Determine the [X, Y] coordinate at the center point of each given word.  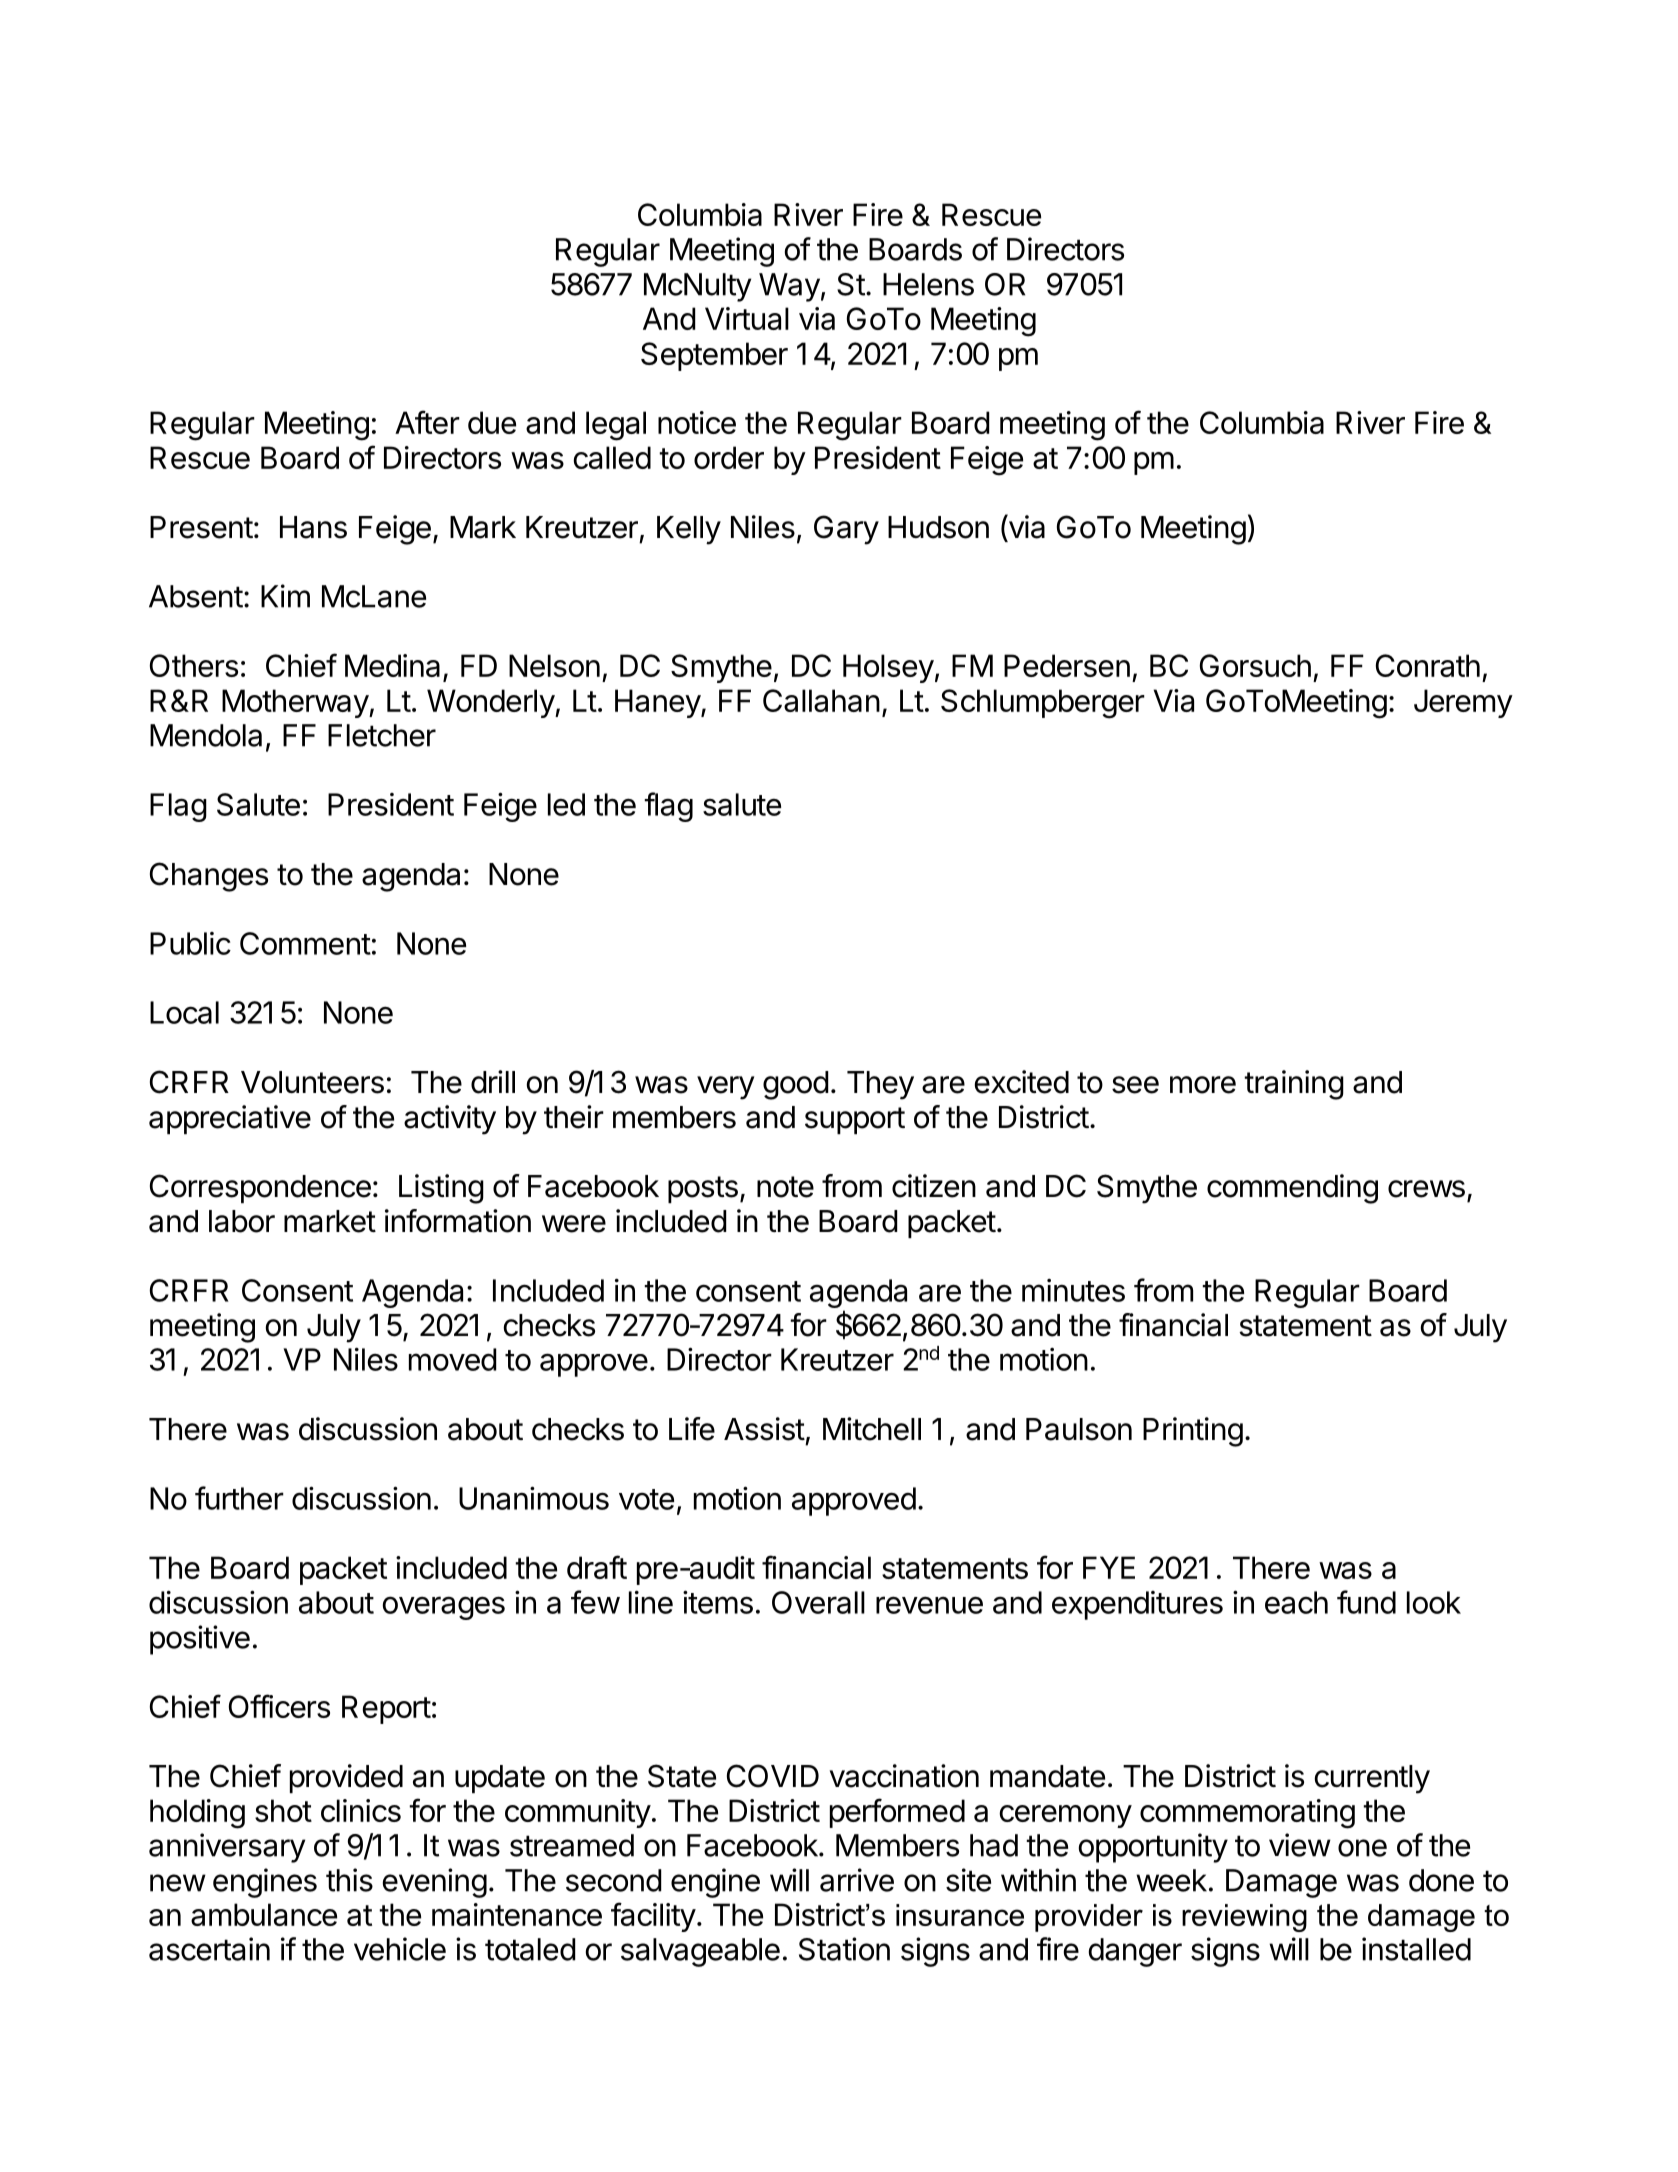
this [349, 1880]
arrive [857, 1880]
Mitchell [872, 1429]
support [855, 1120]
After [427, 422]
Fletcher [382, 735]
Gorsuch [1255, 665]
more [1203, 1085]
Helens [928, 284]
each [1296, 1602]
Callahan [821, 700]
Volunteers [312, 1082]
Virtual [747, 318]
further [239, 1498]
